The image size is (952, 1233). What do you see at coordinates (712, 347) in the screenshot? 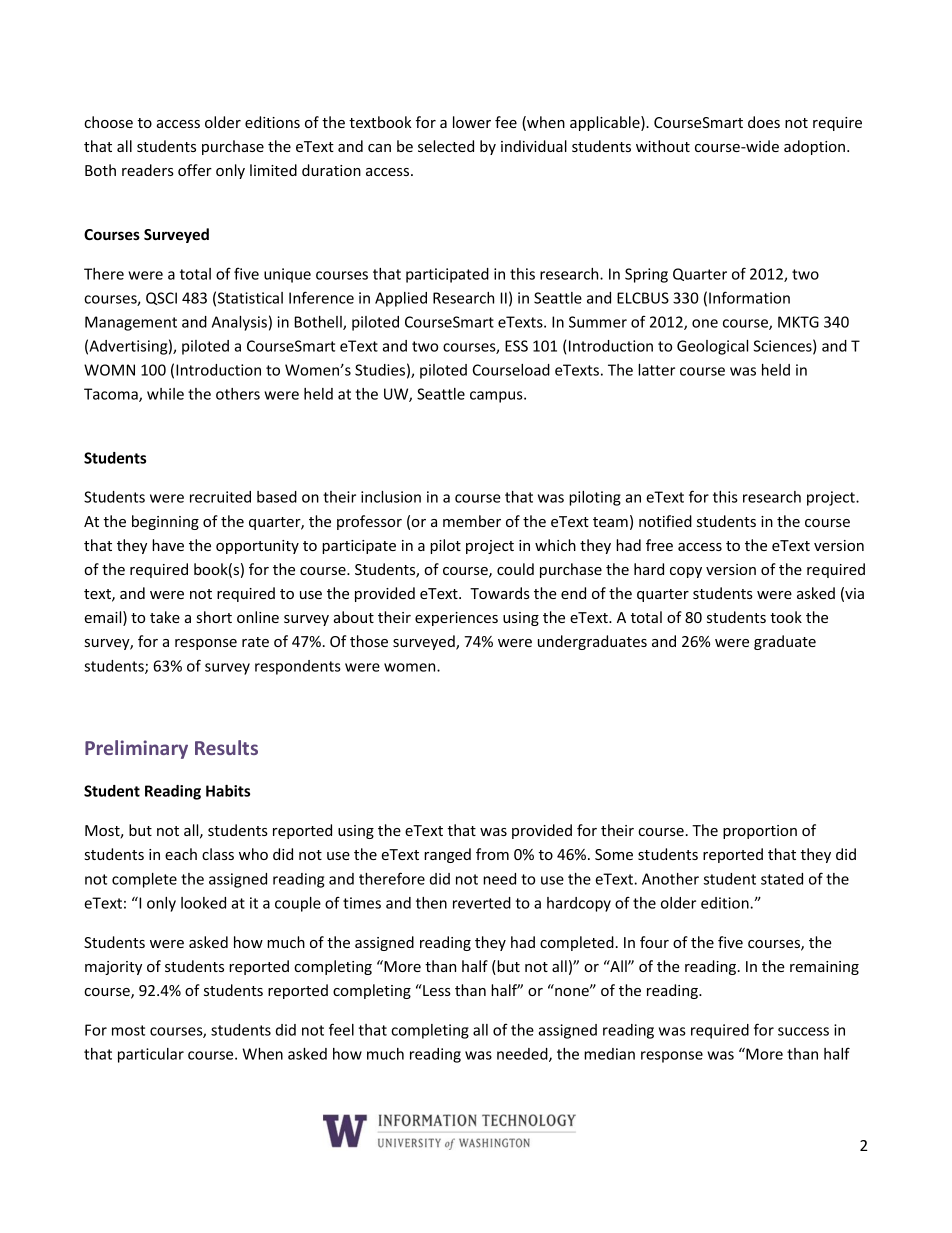
I see `Geological` at bounding box center [712, 347].
